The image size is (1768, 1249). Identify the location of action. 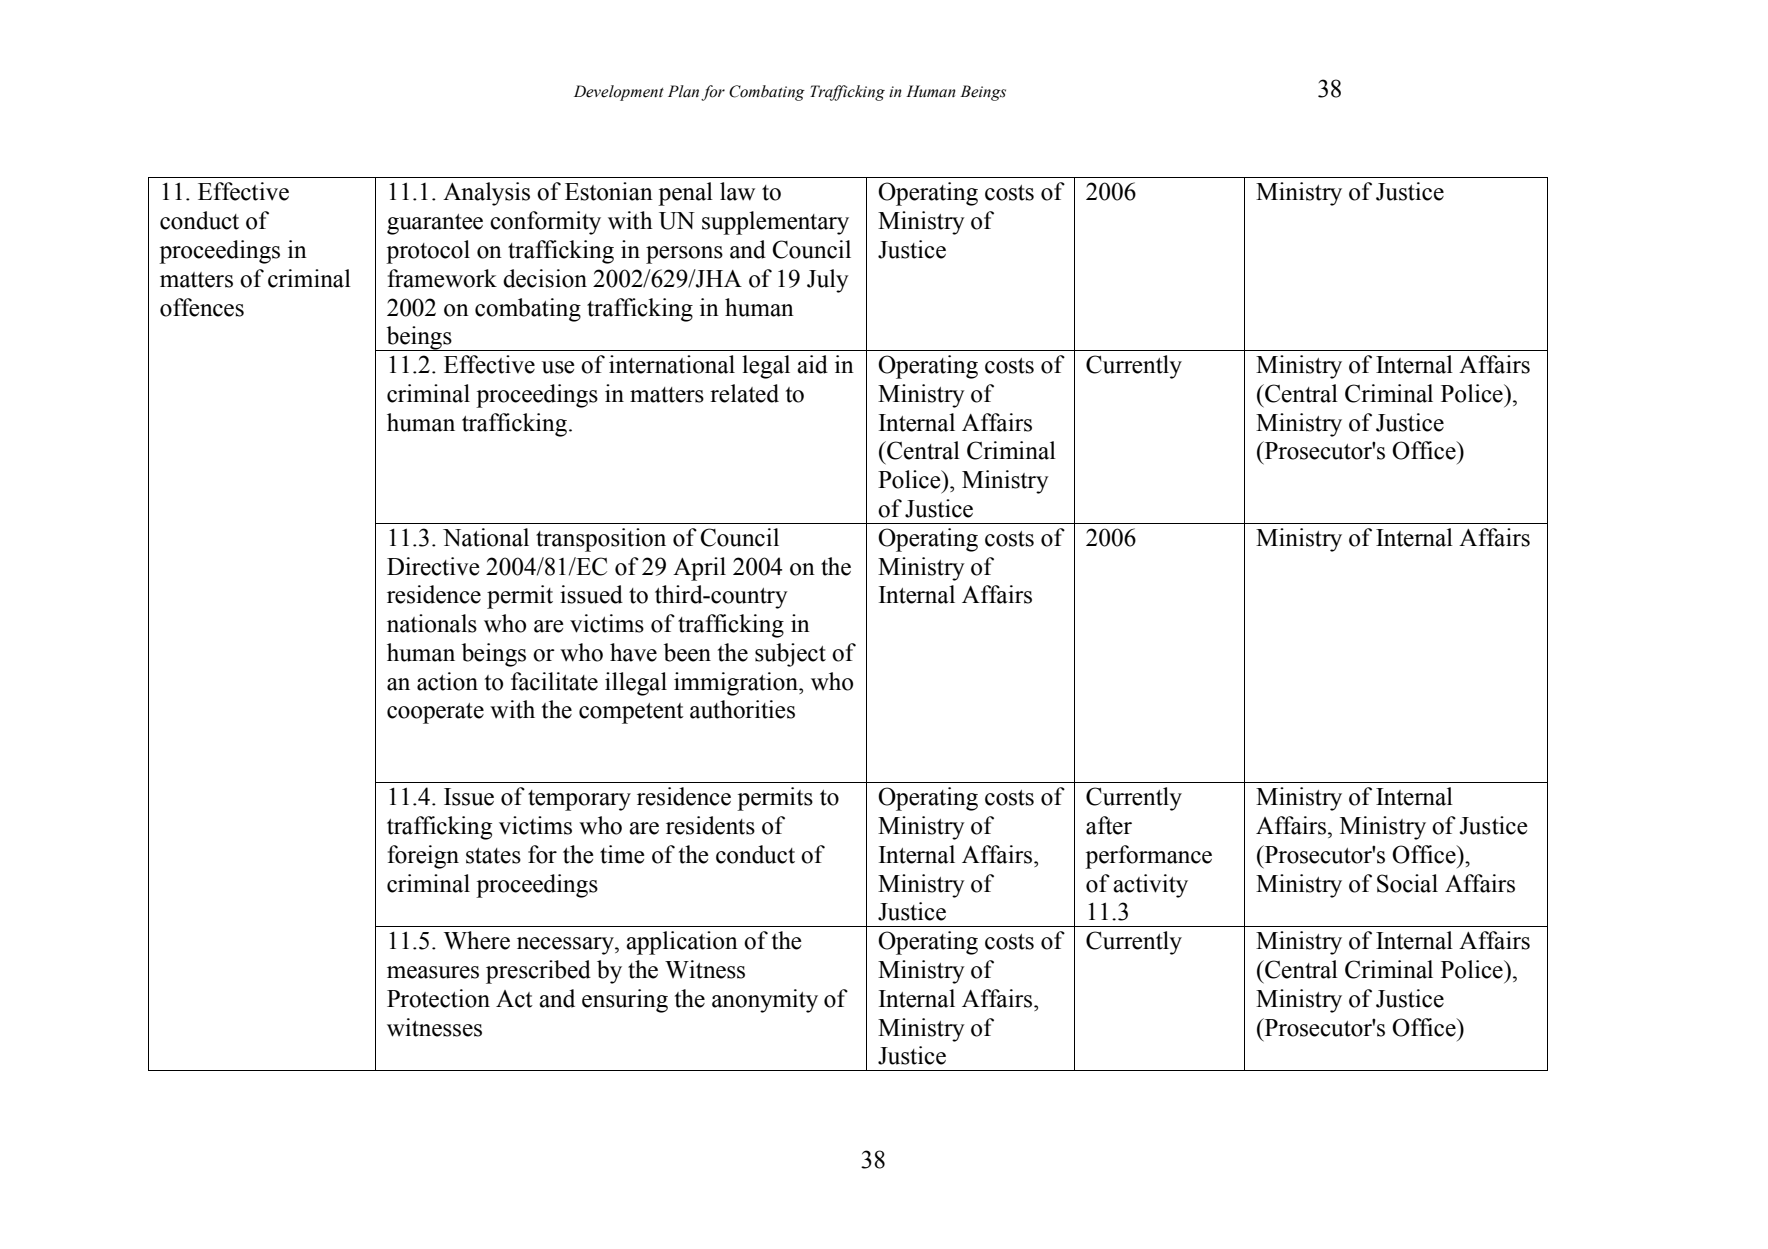
(447, 681).
